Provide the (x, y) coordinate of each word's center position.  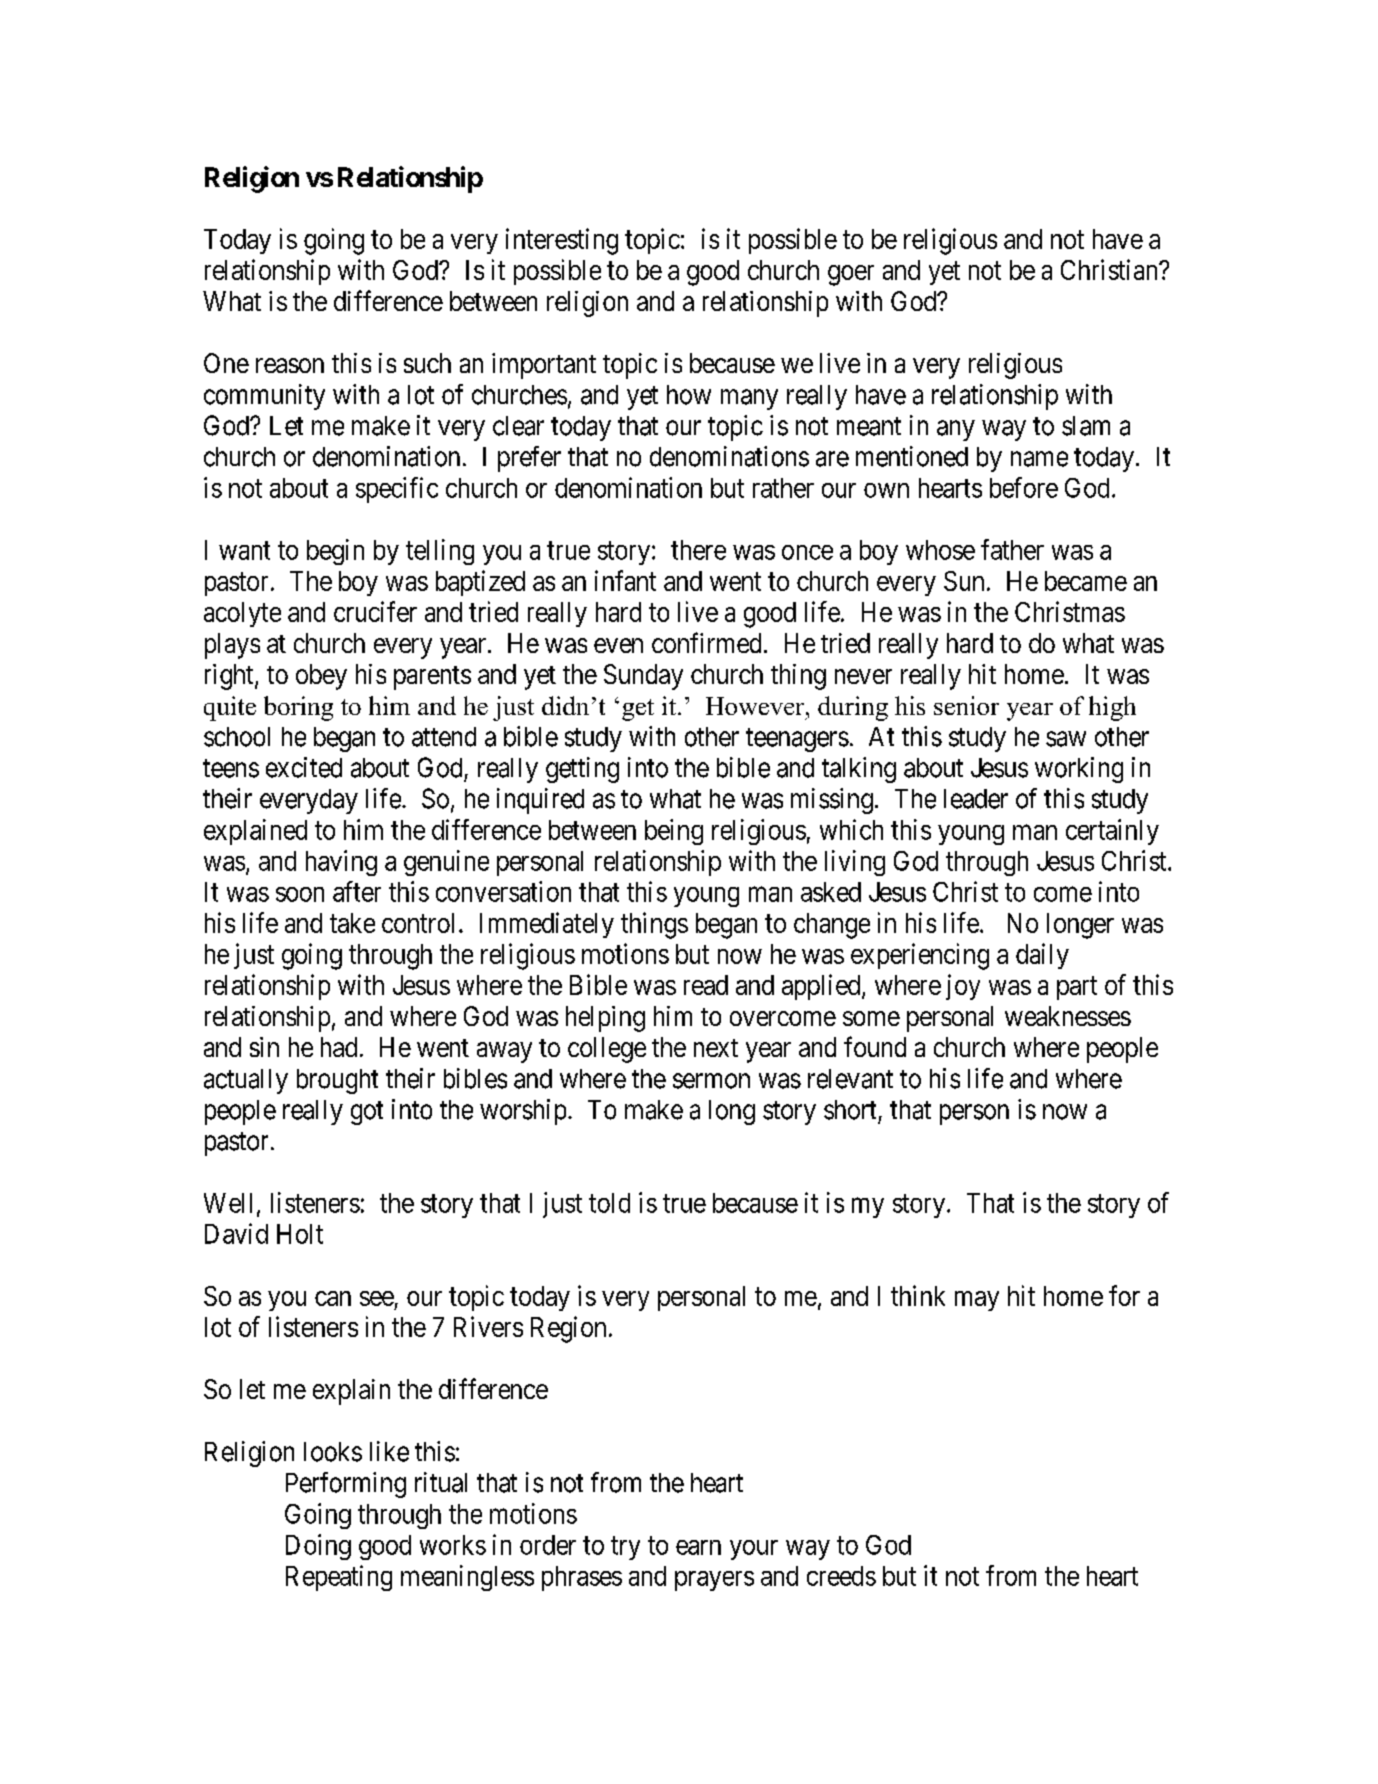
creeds (841, 1576)
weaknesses (1068, 1016)
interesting (562, 241)
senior (966, 705)
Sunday (643, 677)
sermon (711, 1081)
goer (851, 275)
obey (321, 677)
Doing (318, 1547)
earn (698, 1547)
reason (290, 365)
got (367, 1113)
